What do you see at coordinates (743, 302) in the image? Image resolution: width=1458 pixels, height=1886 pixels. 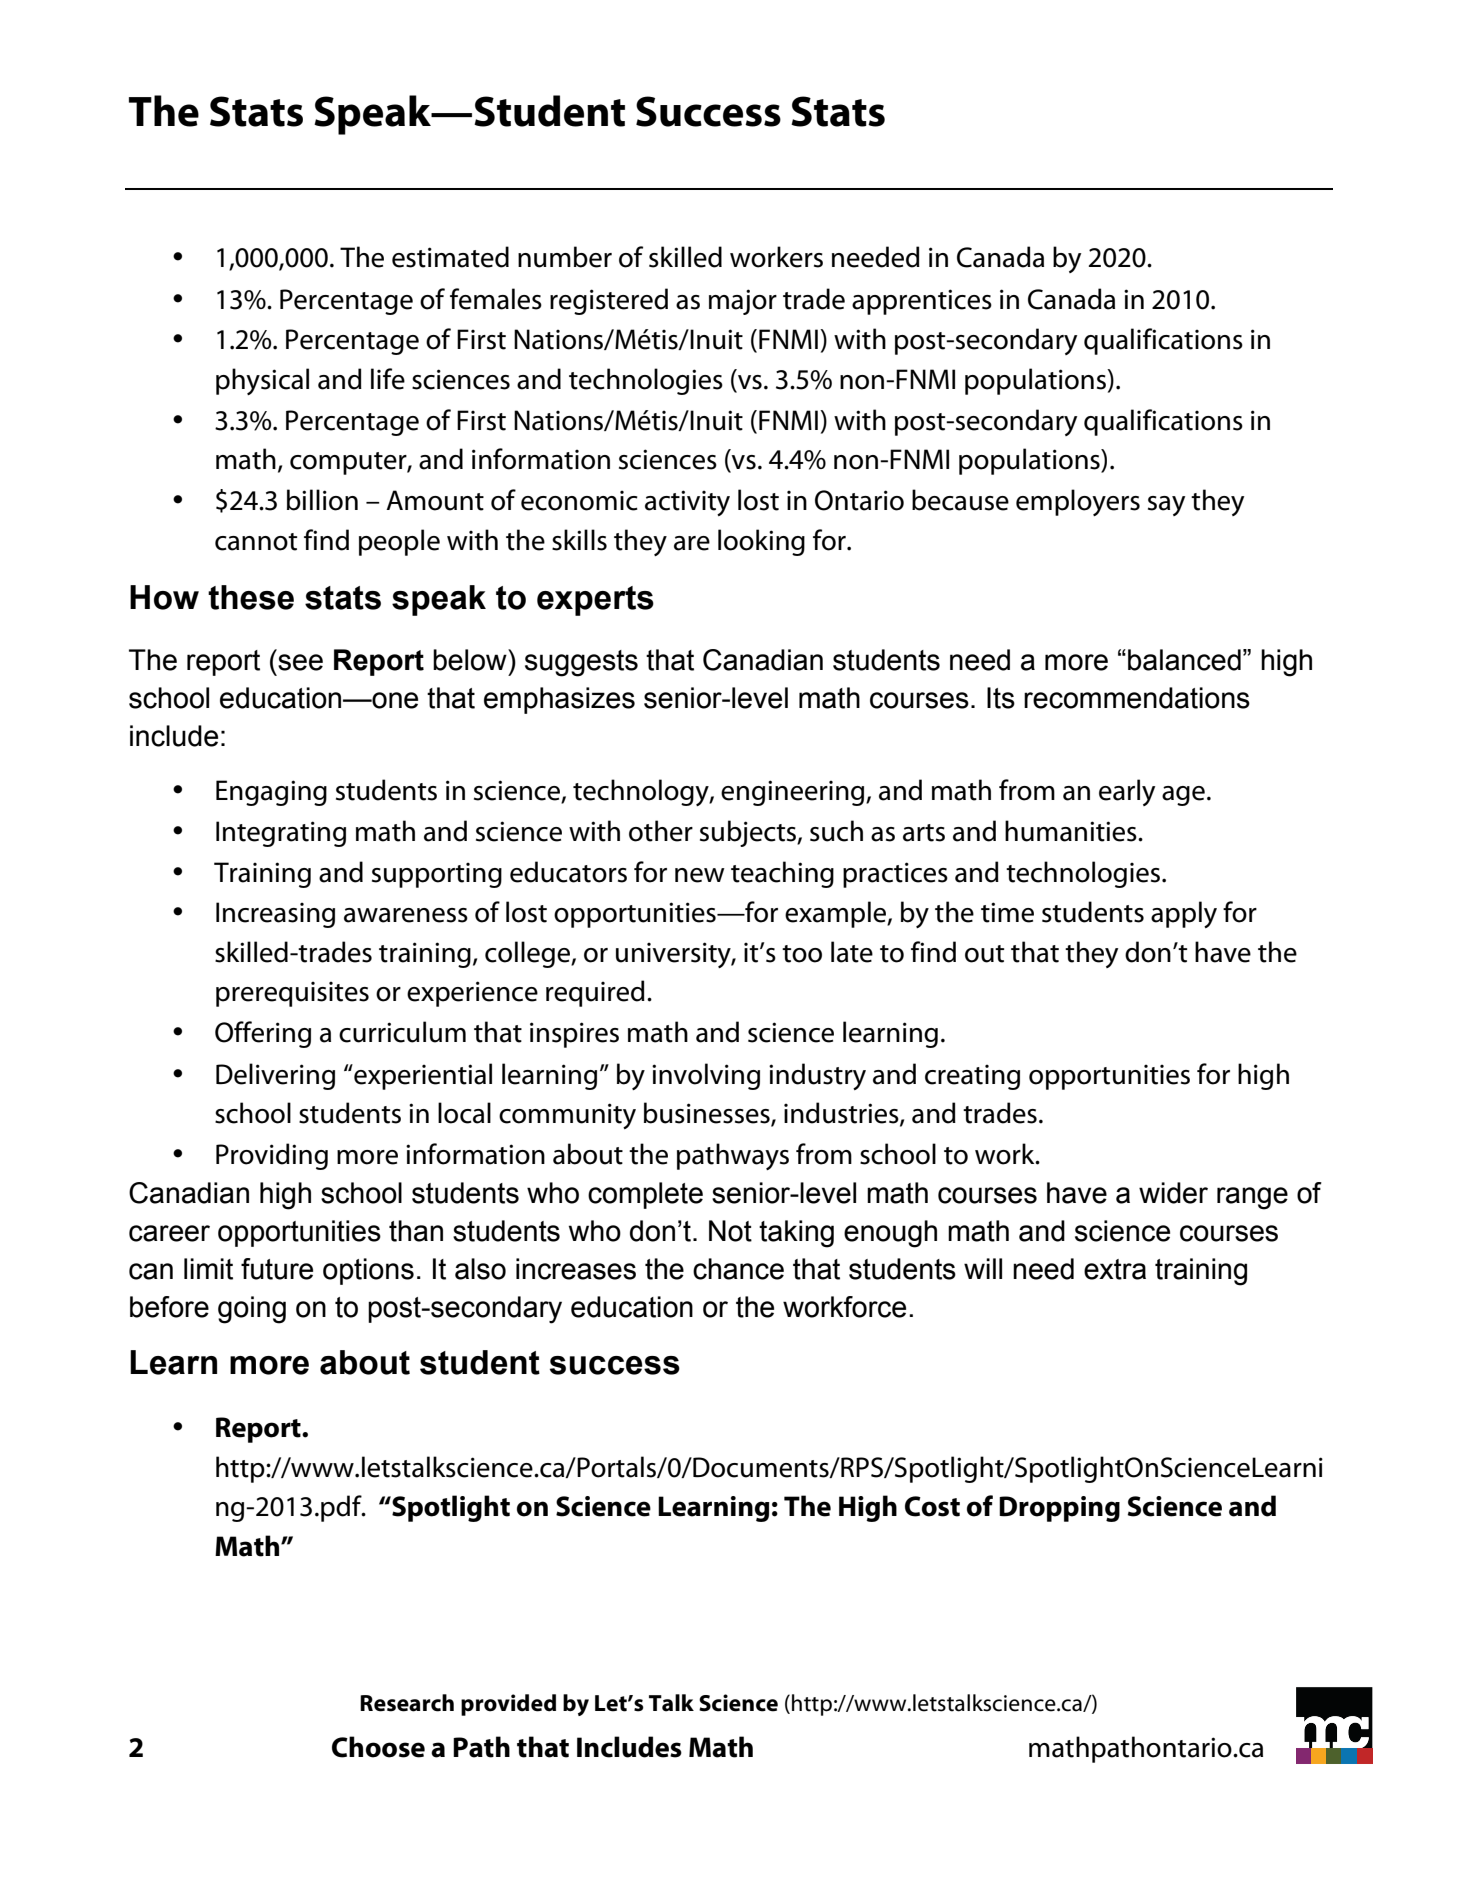 I see `major` at bounding box center [743, 302].
